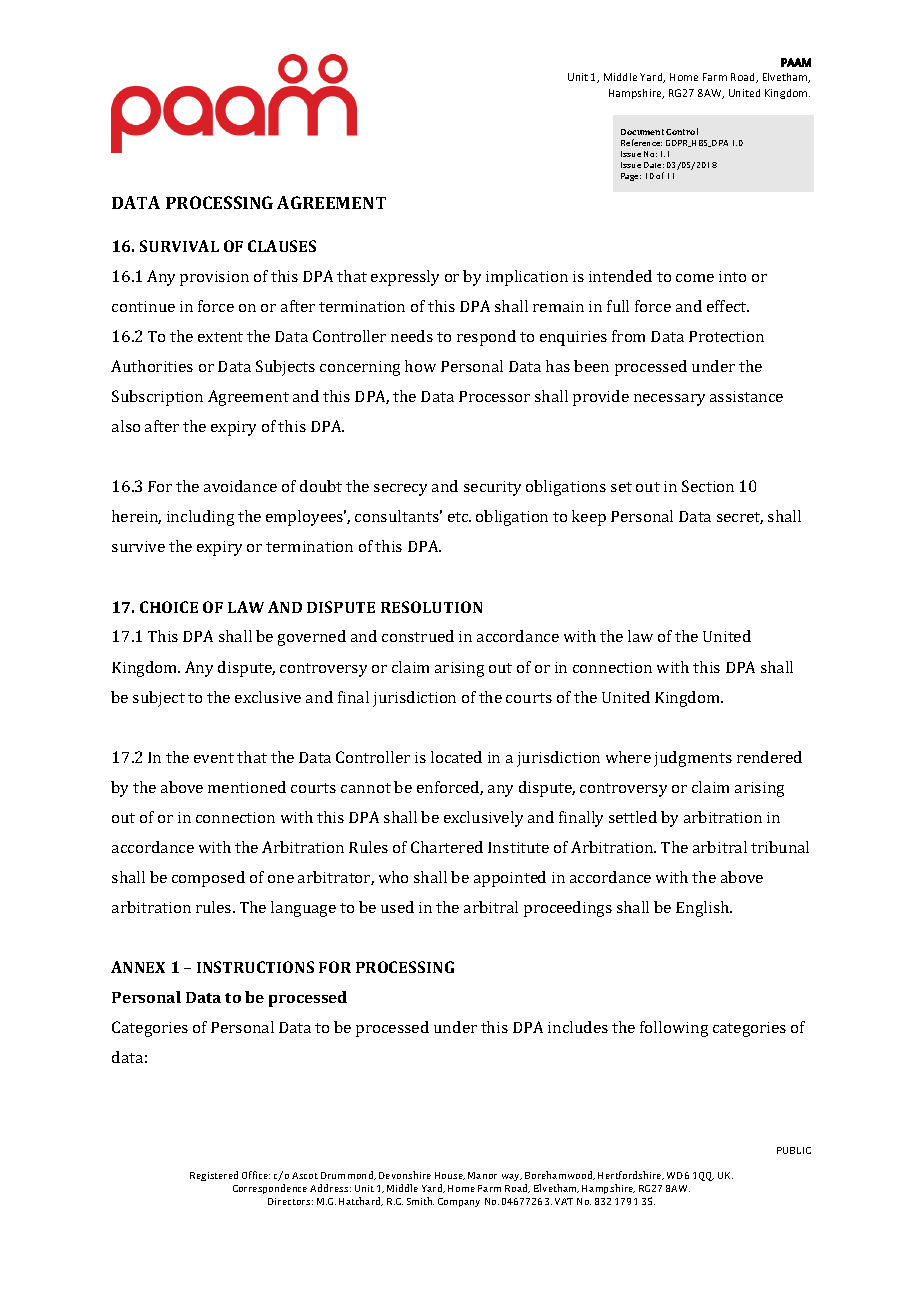 Image resolution: width=924 pixels, height=1307 pixels. Describe the element at coordinates (214, 1176) in the document. I see `Registered` at that location.
